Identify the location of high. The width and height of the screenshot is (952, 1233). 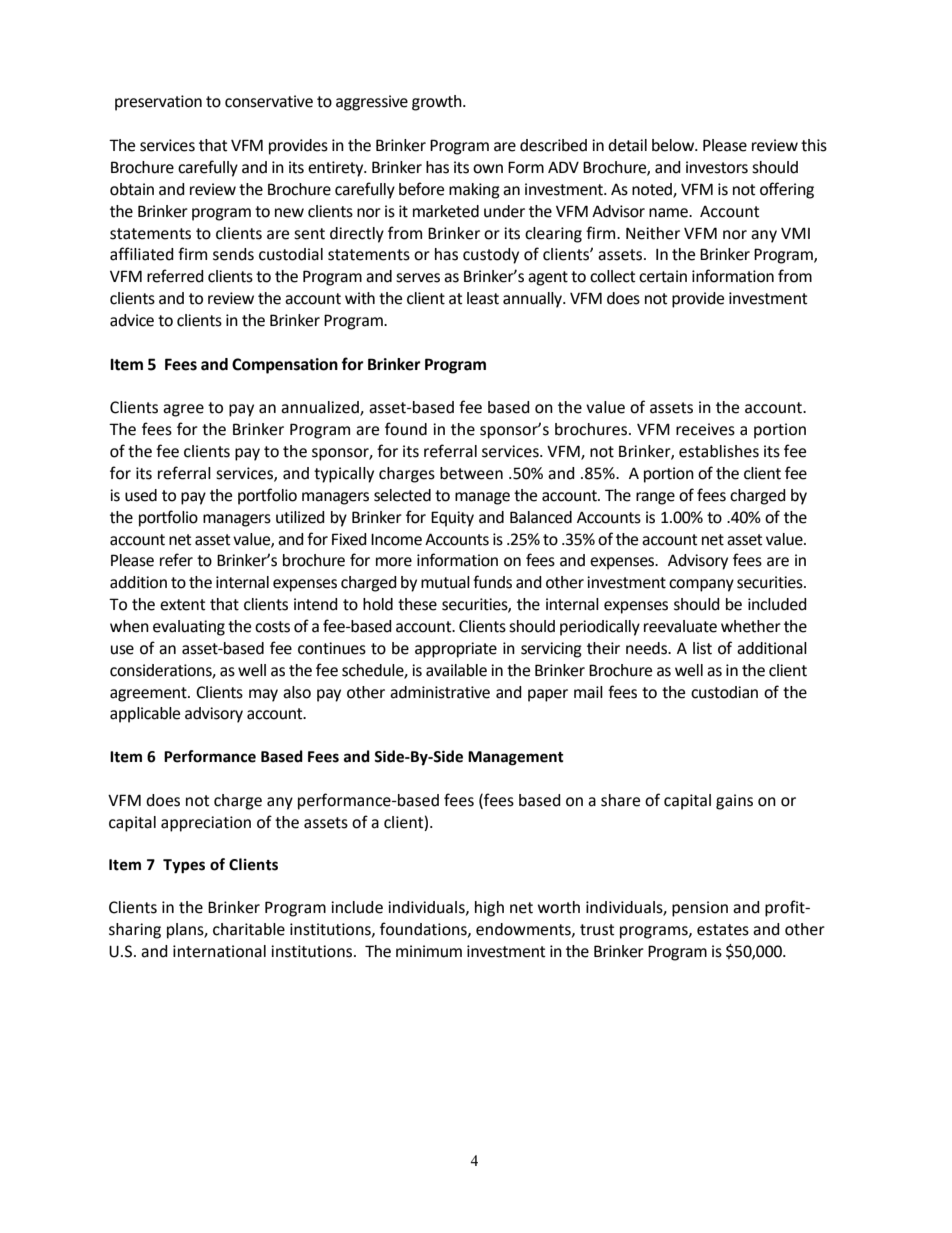
(489, 909).
